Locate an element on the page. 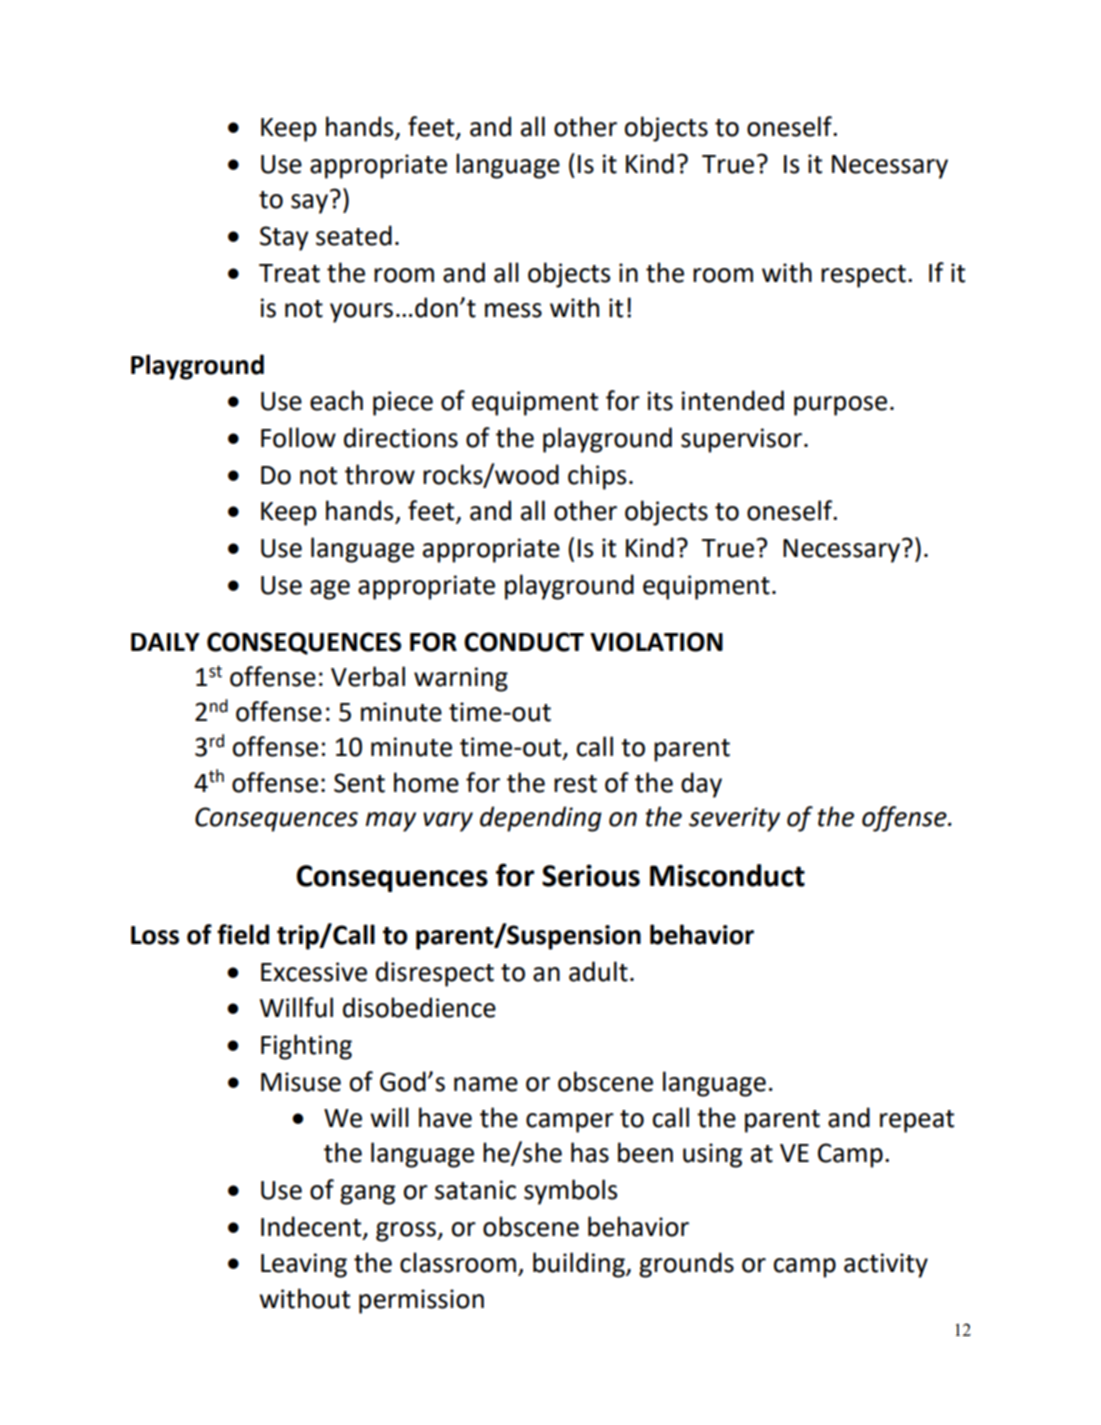  supervisor is located at coordinates (741, 440).
